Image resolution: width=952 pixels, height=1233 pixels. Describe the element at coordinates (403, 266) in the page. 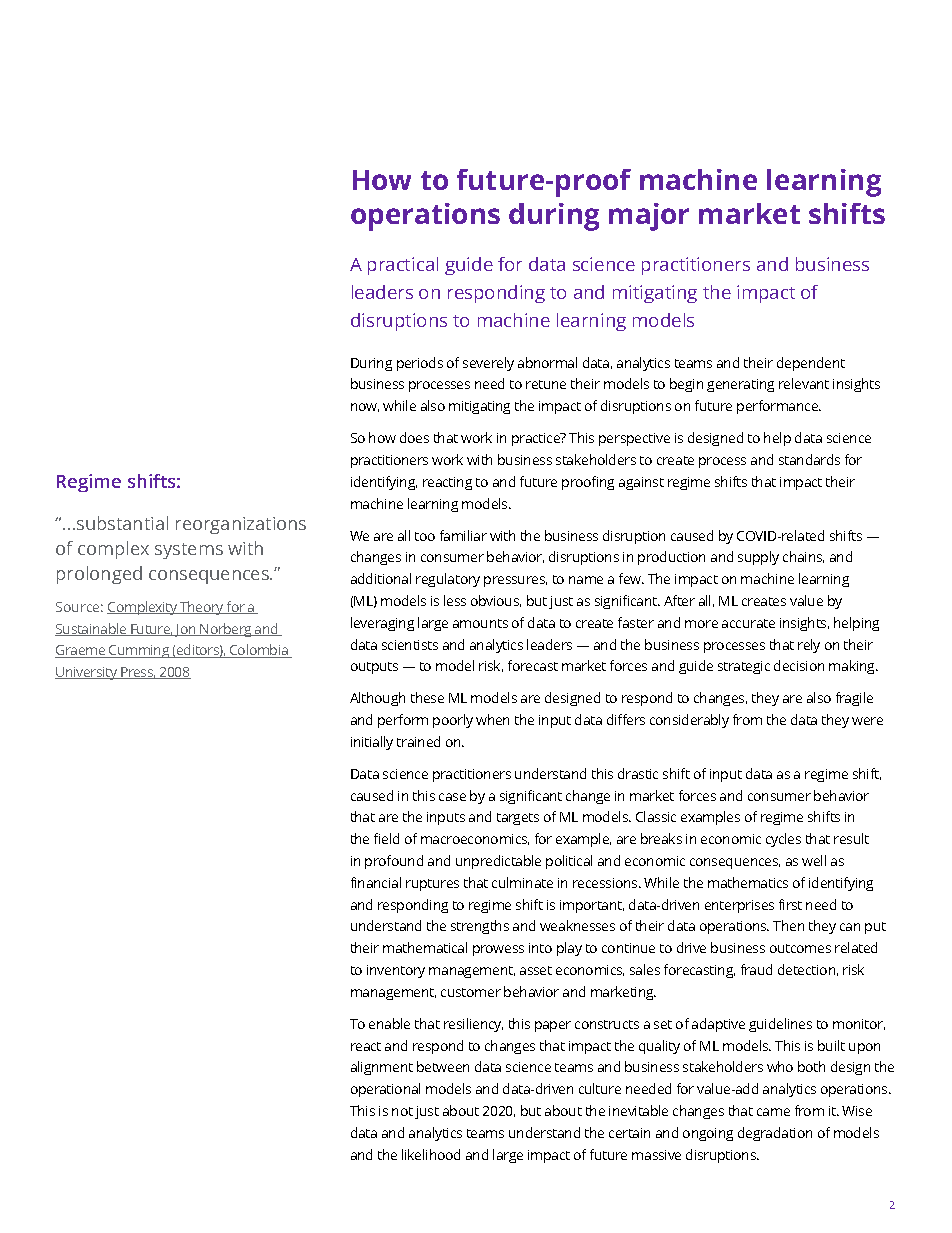

I see `practical` at that location.
